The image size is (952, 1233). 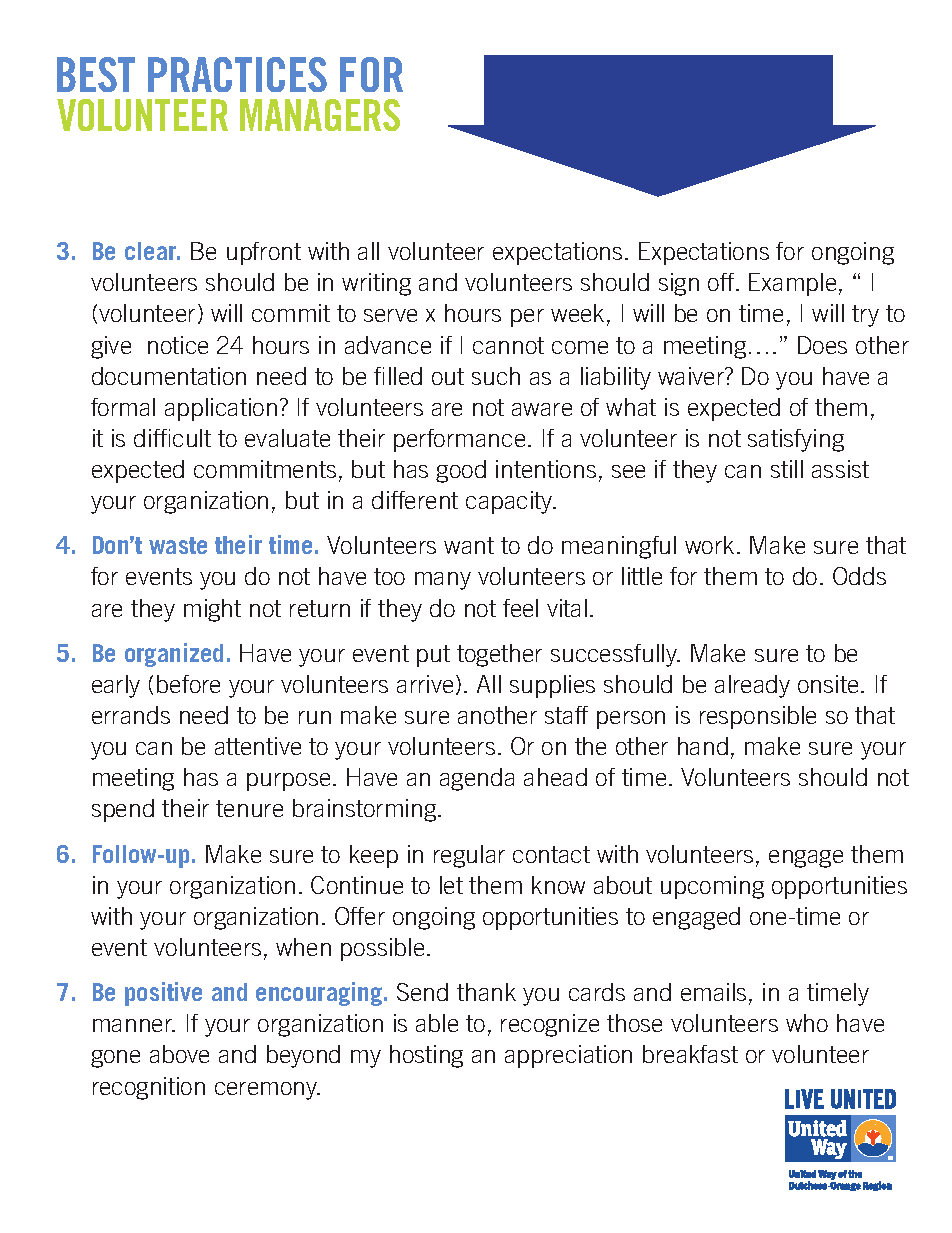 I want to click on MANAGERS, so click(x=320, y=115).
